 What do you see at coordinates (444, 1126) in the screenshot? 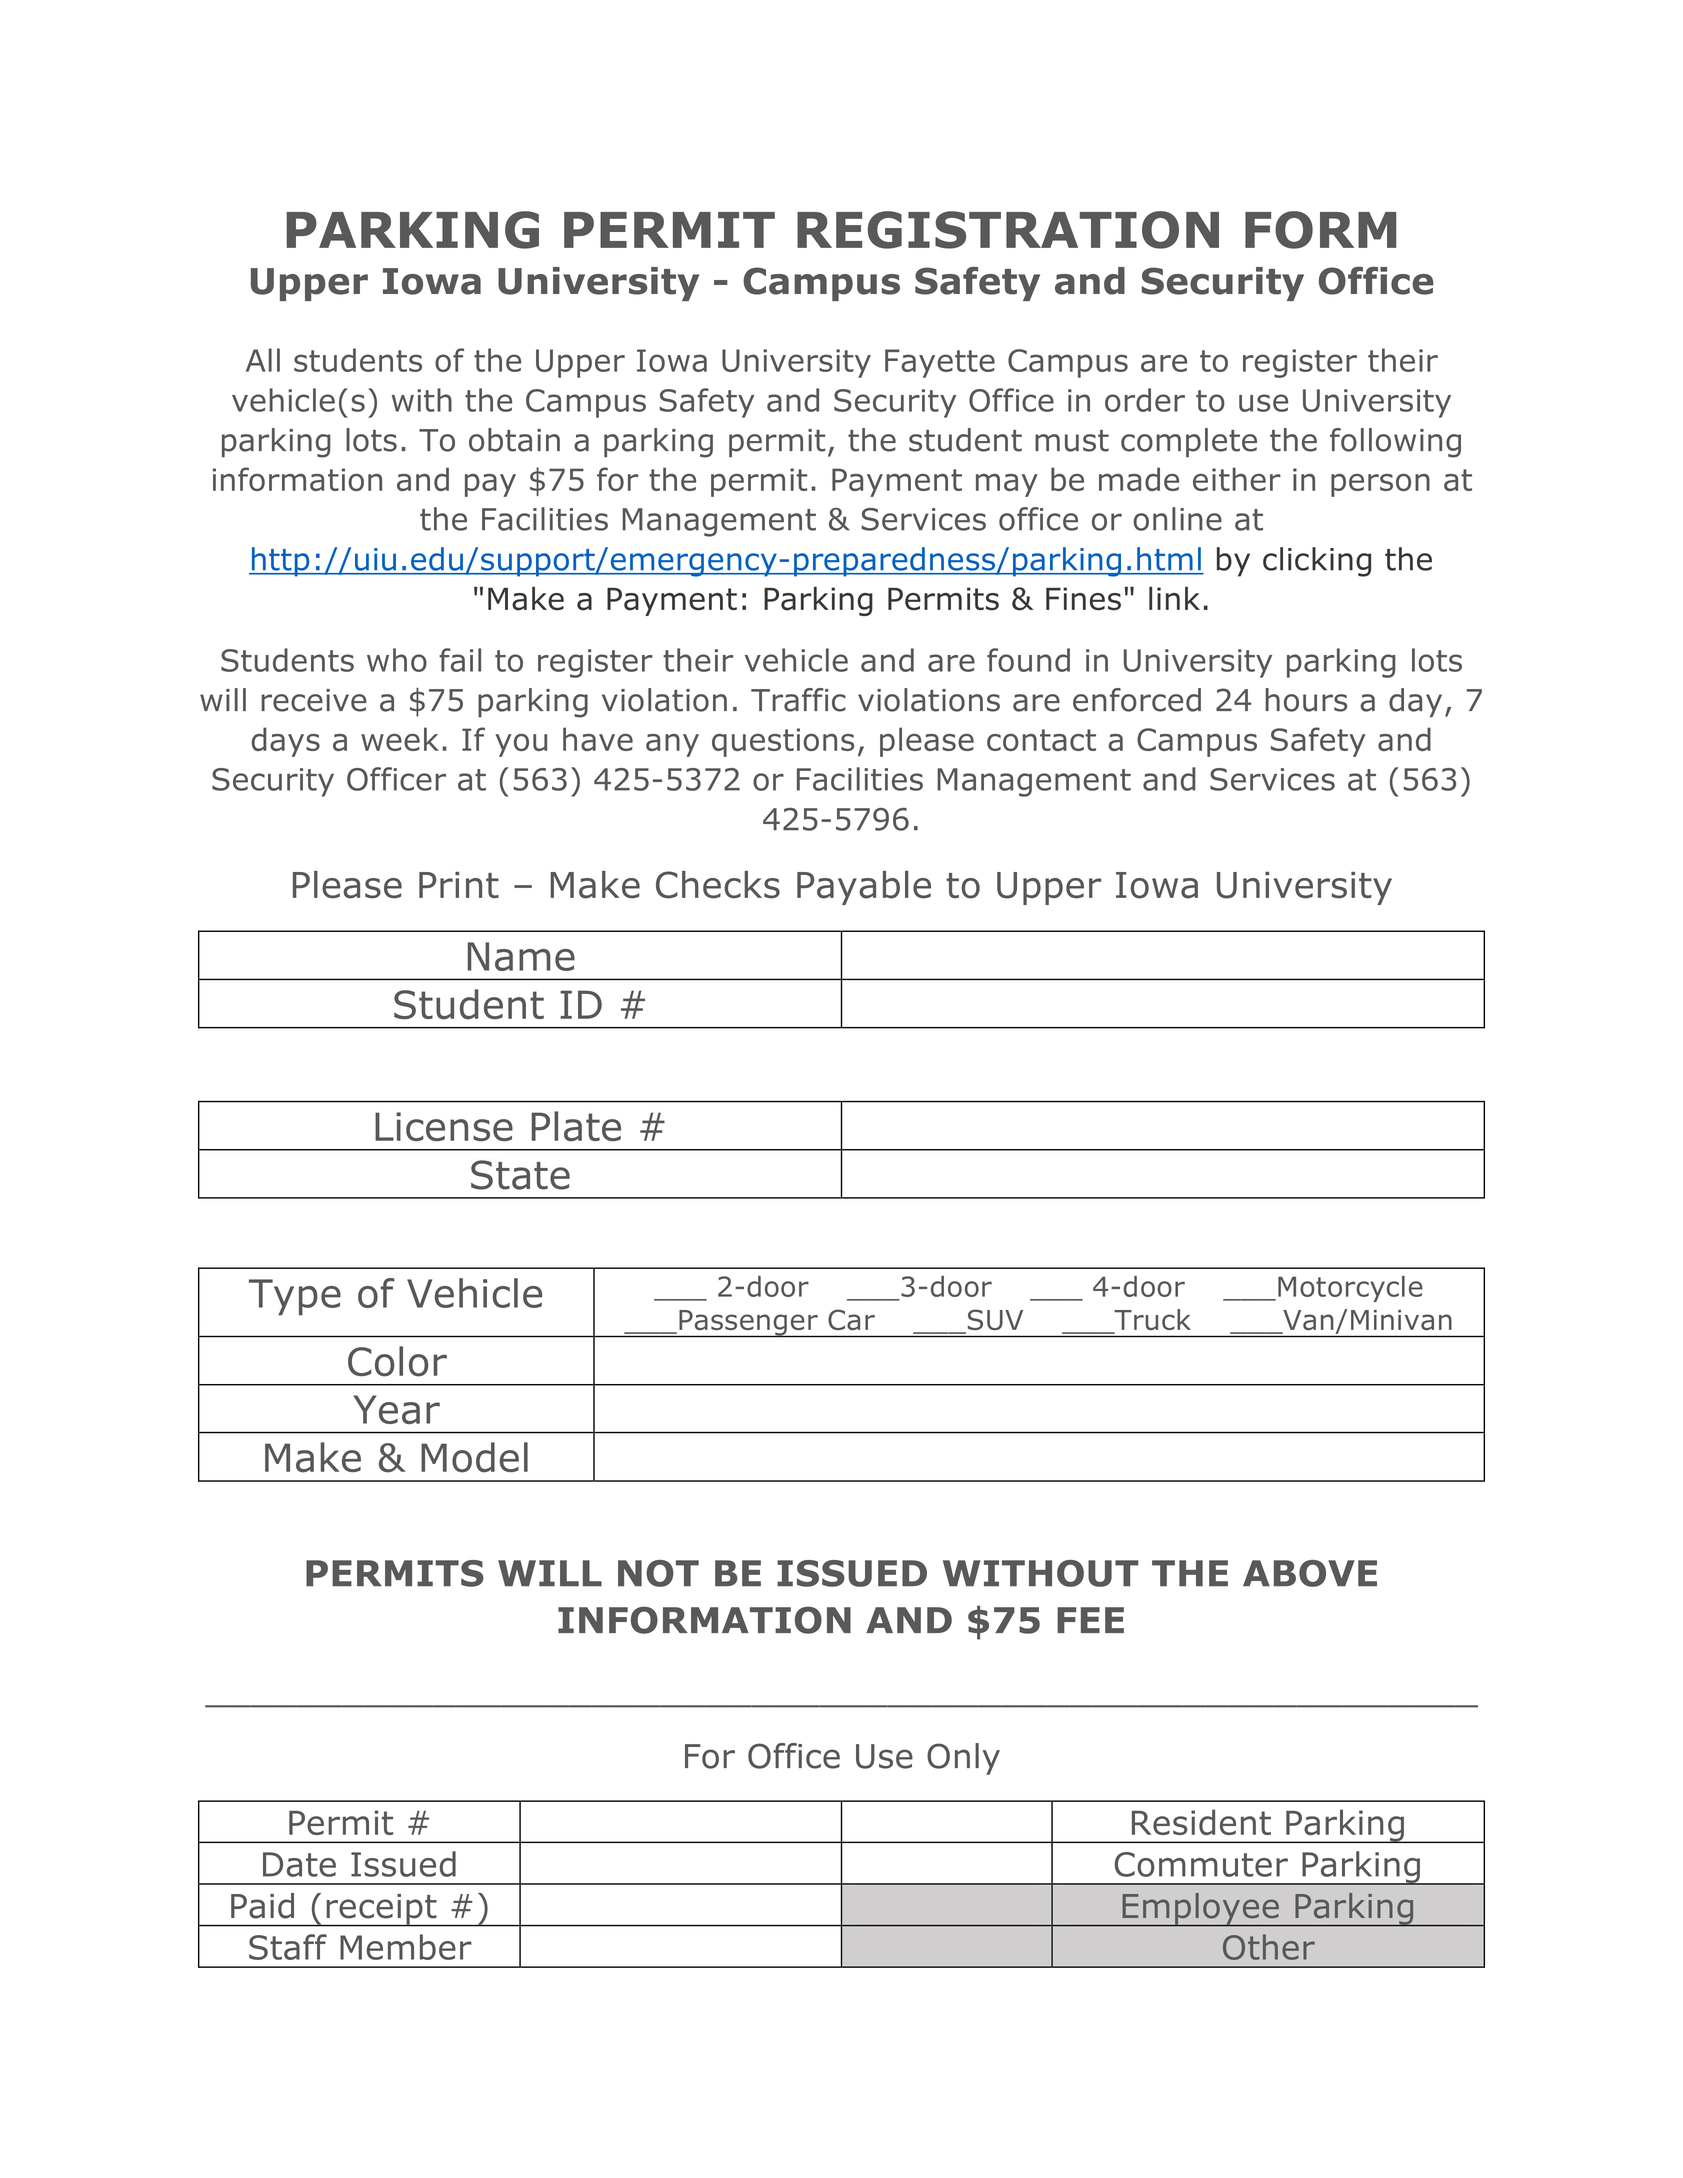
I see `License` at bounding box center [444, 1126].
